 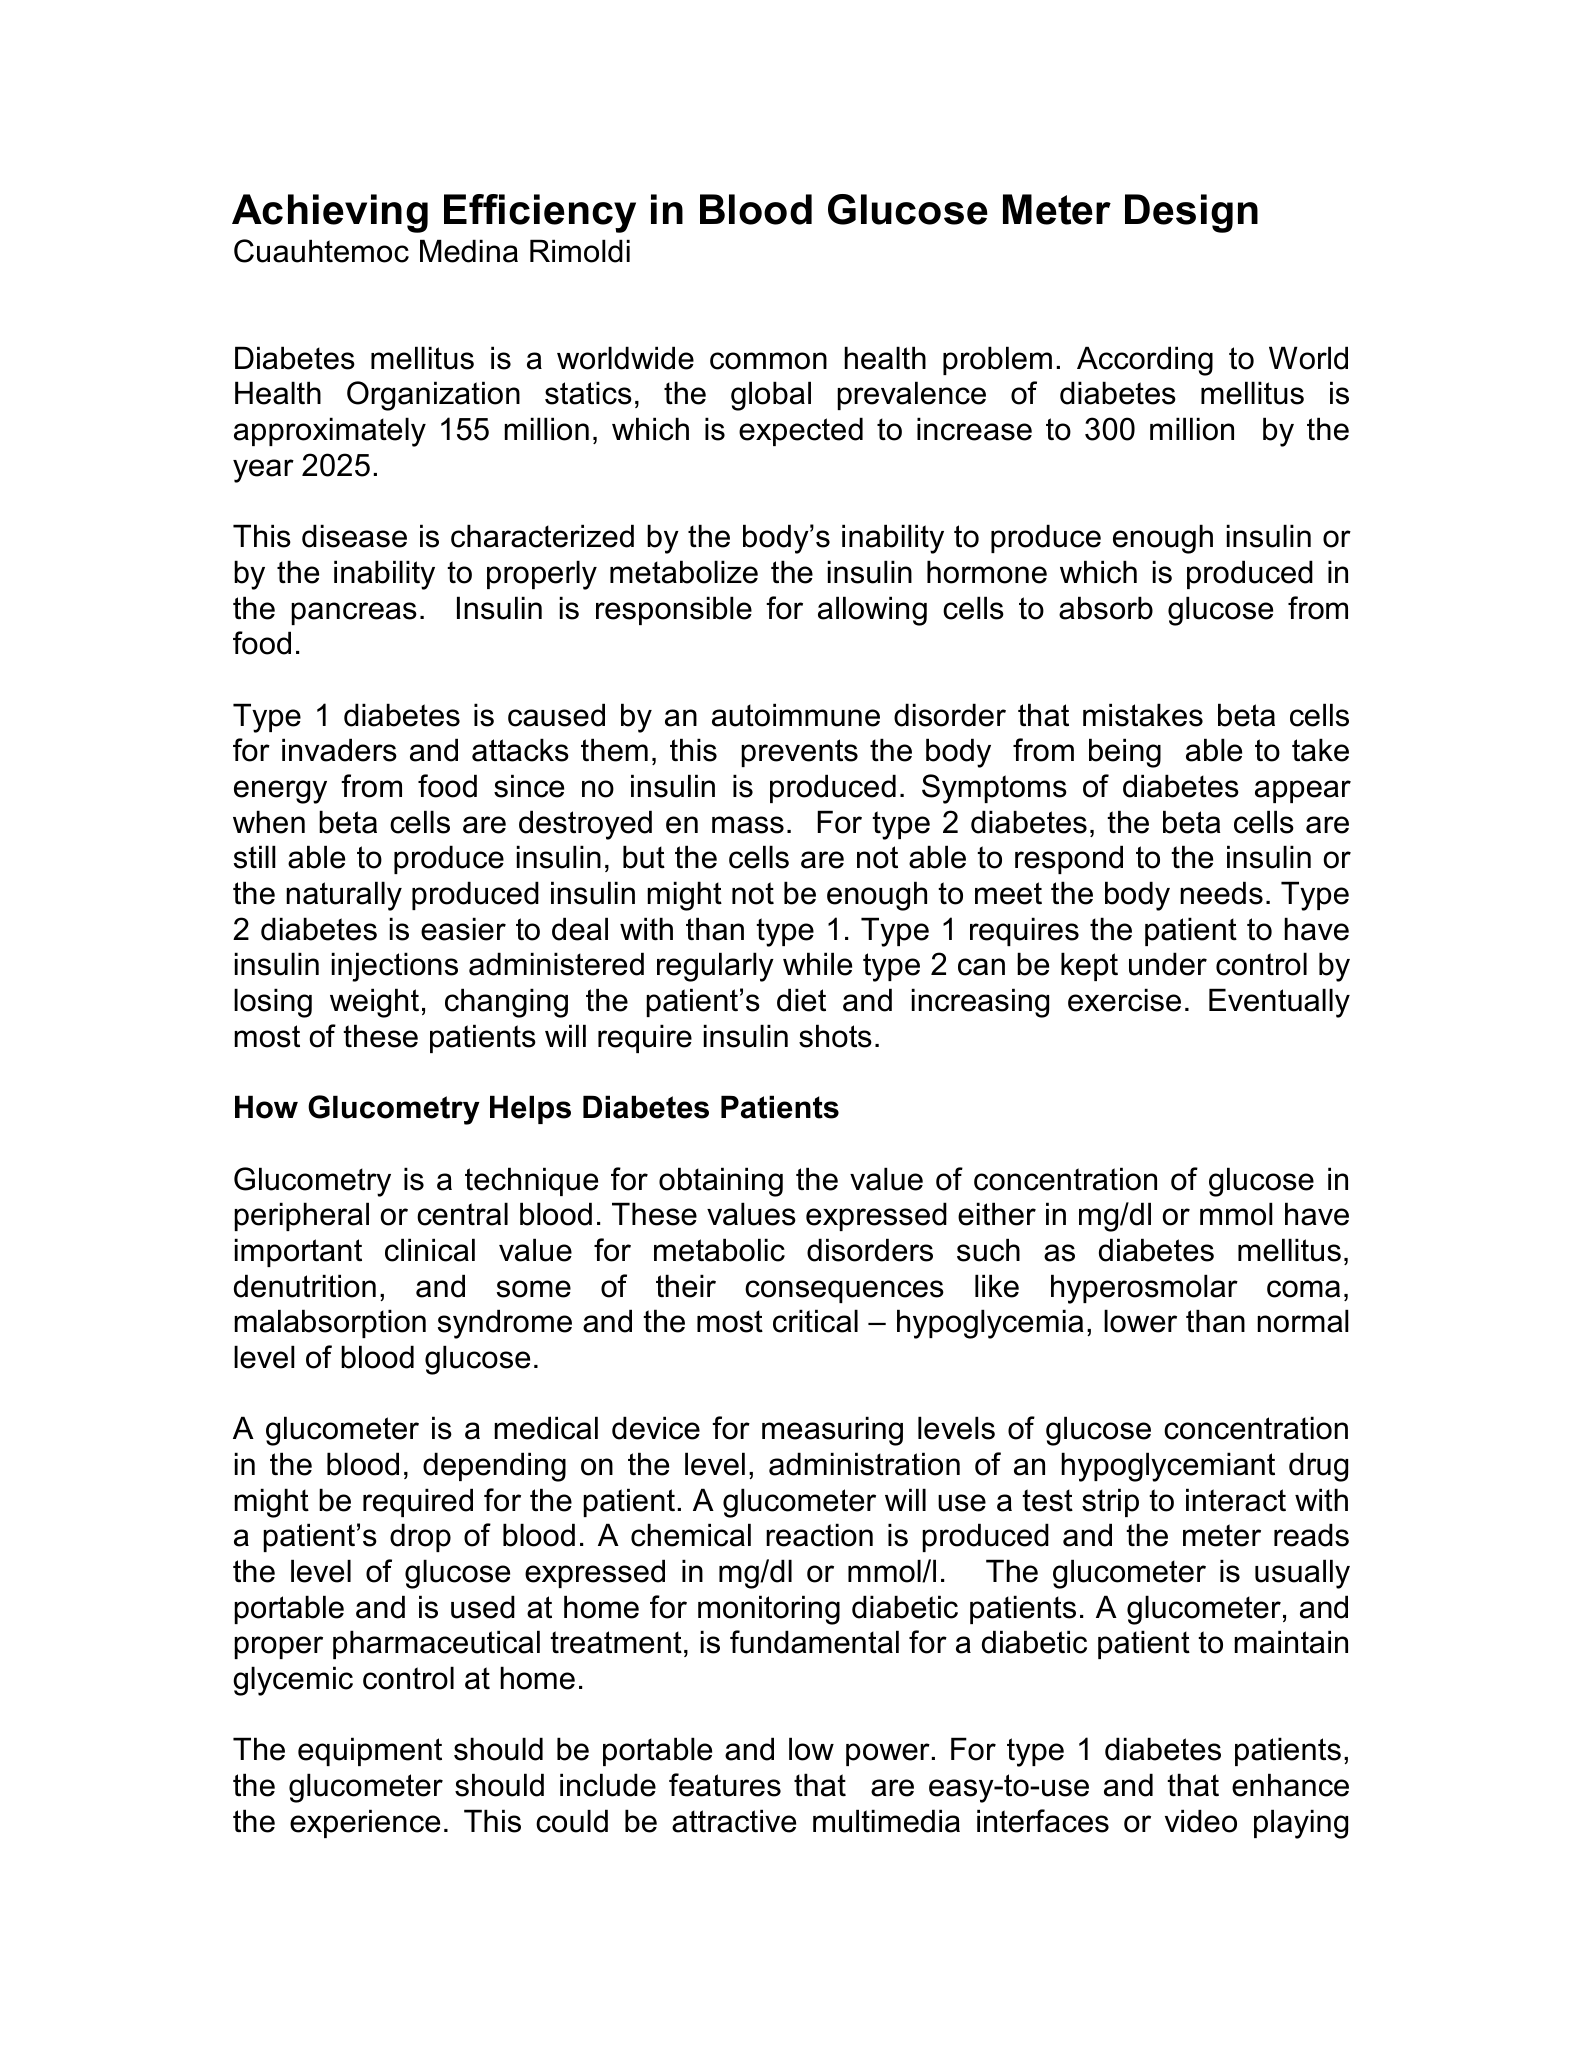 I want to click on common, so click(x=768, y=361).
